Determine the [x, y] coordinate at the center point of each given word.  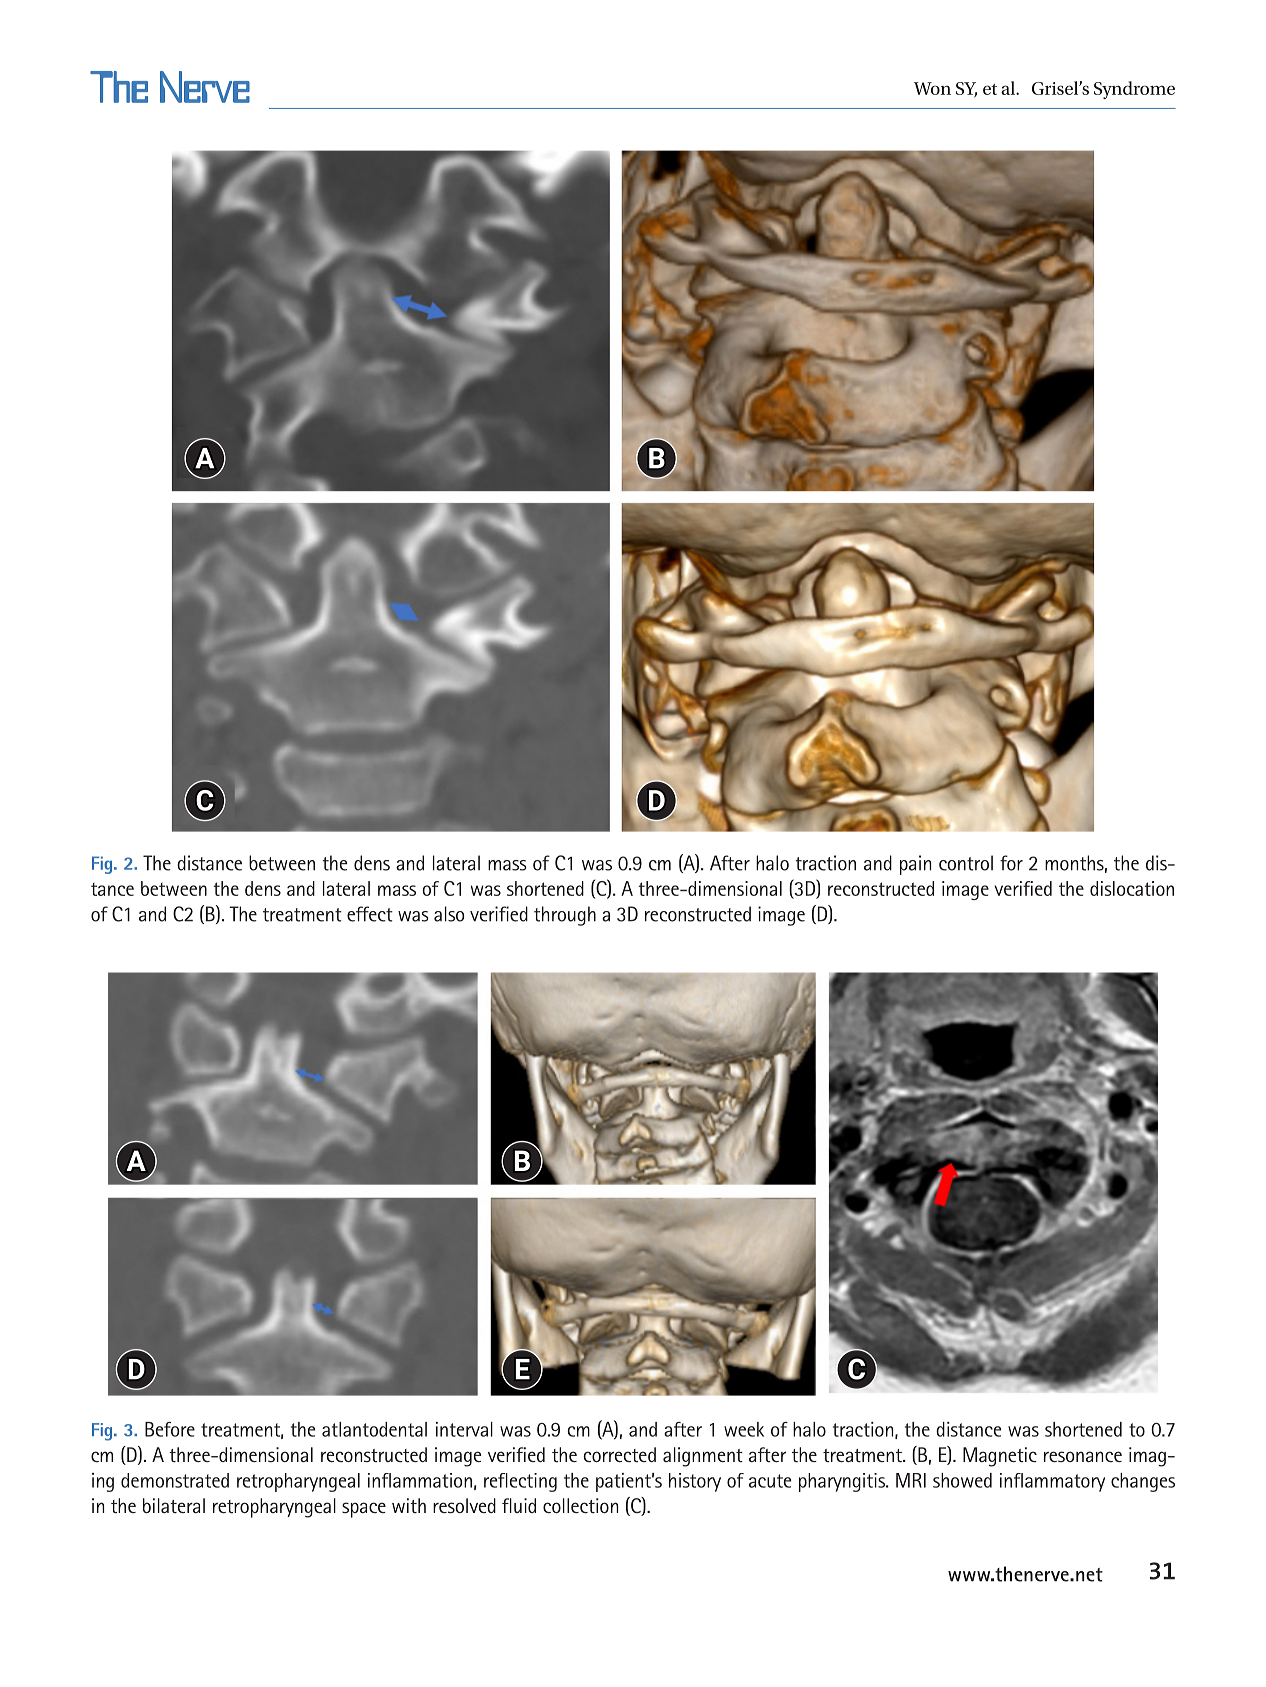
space [364, 1510]
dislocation [1132, 888]
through [565, 916]
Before [170, 1429]
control [966, 863]
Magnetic [1000, 1457]
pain [915, 865]
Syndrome [1134, 90]
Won [932, 88]
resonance [1083, 1456]
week [744, 1429]
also [449, 914]
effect [370, 914]
